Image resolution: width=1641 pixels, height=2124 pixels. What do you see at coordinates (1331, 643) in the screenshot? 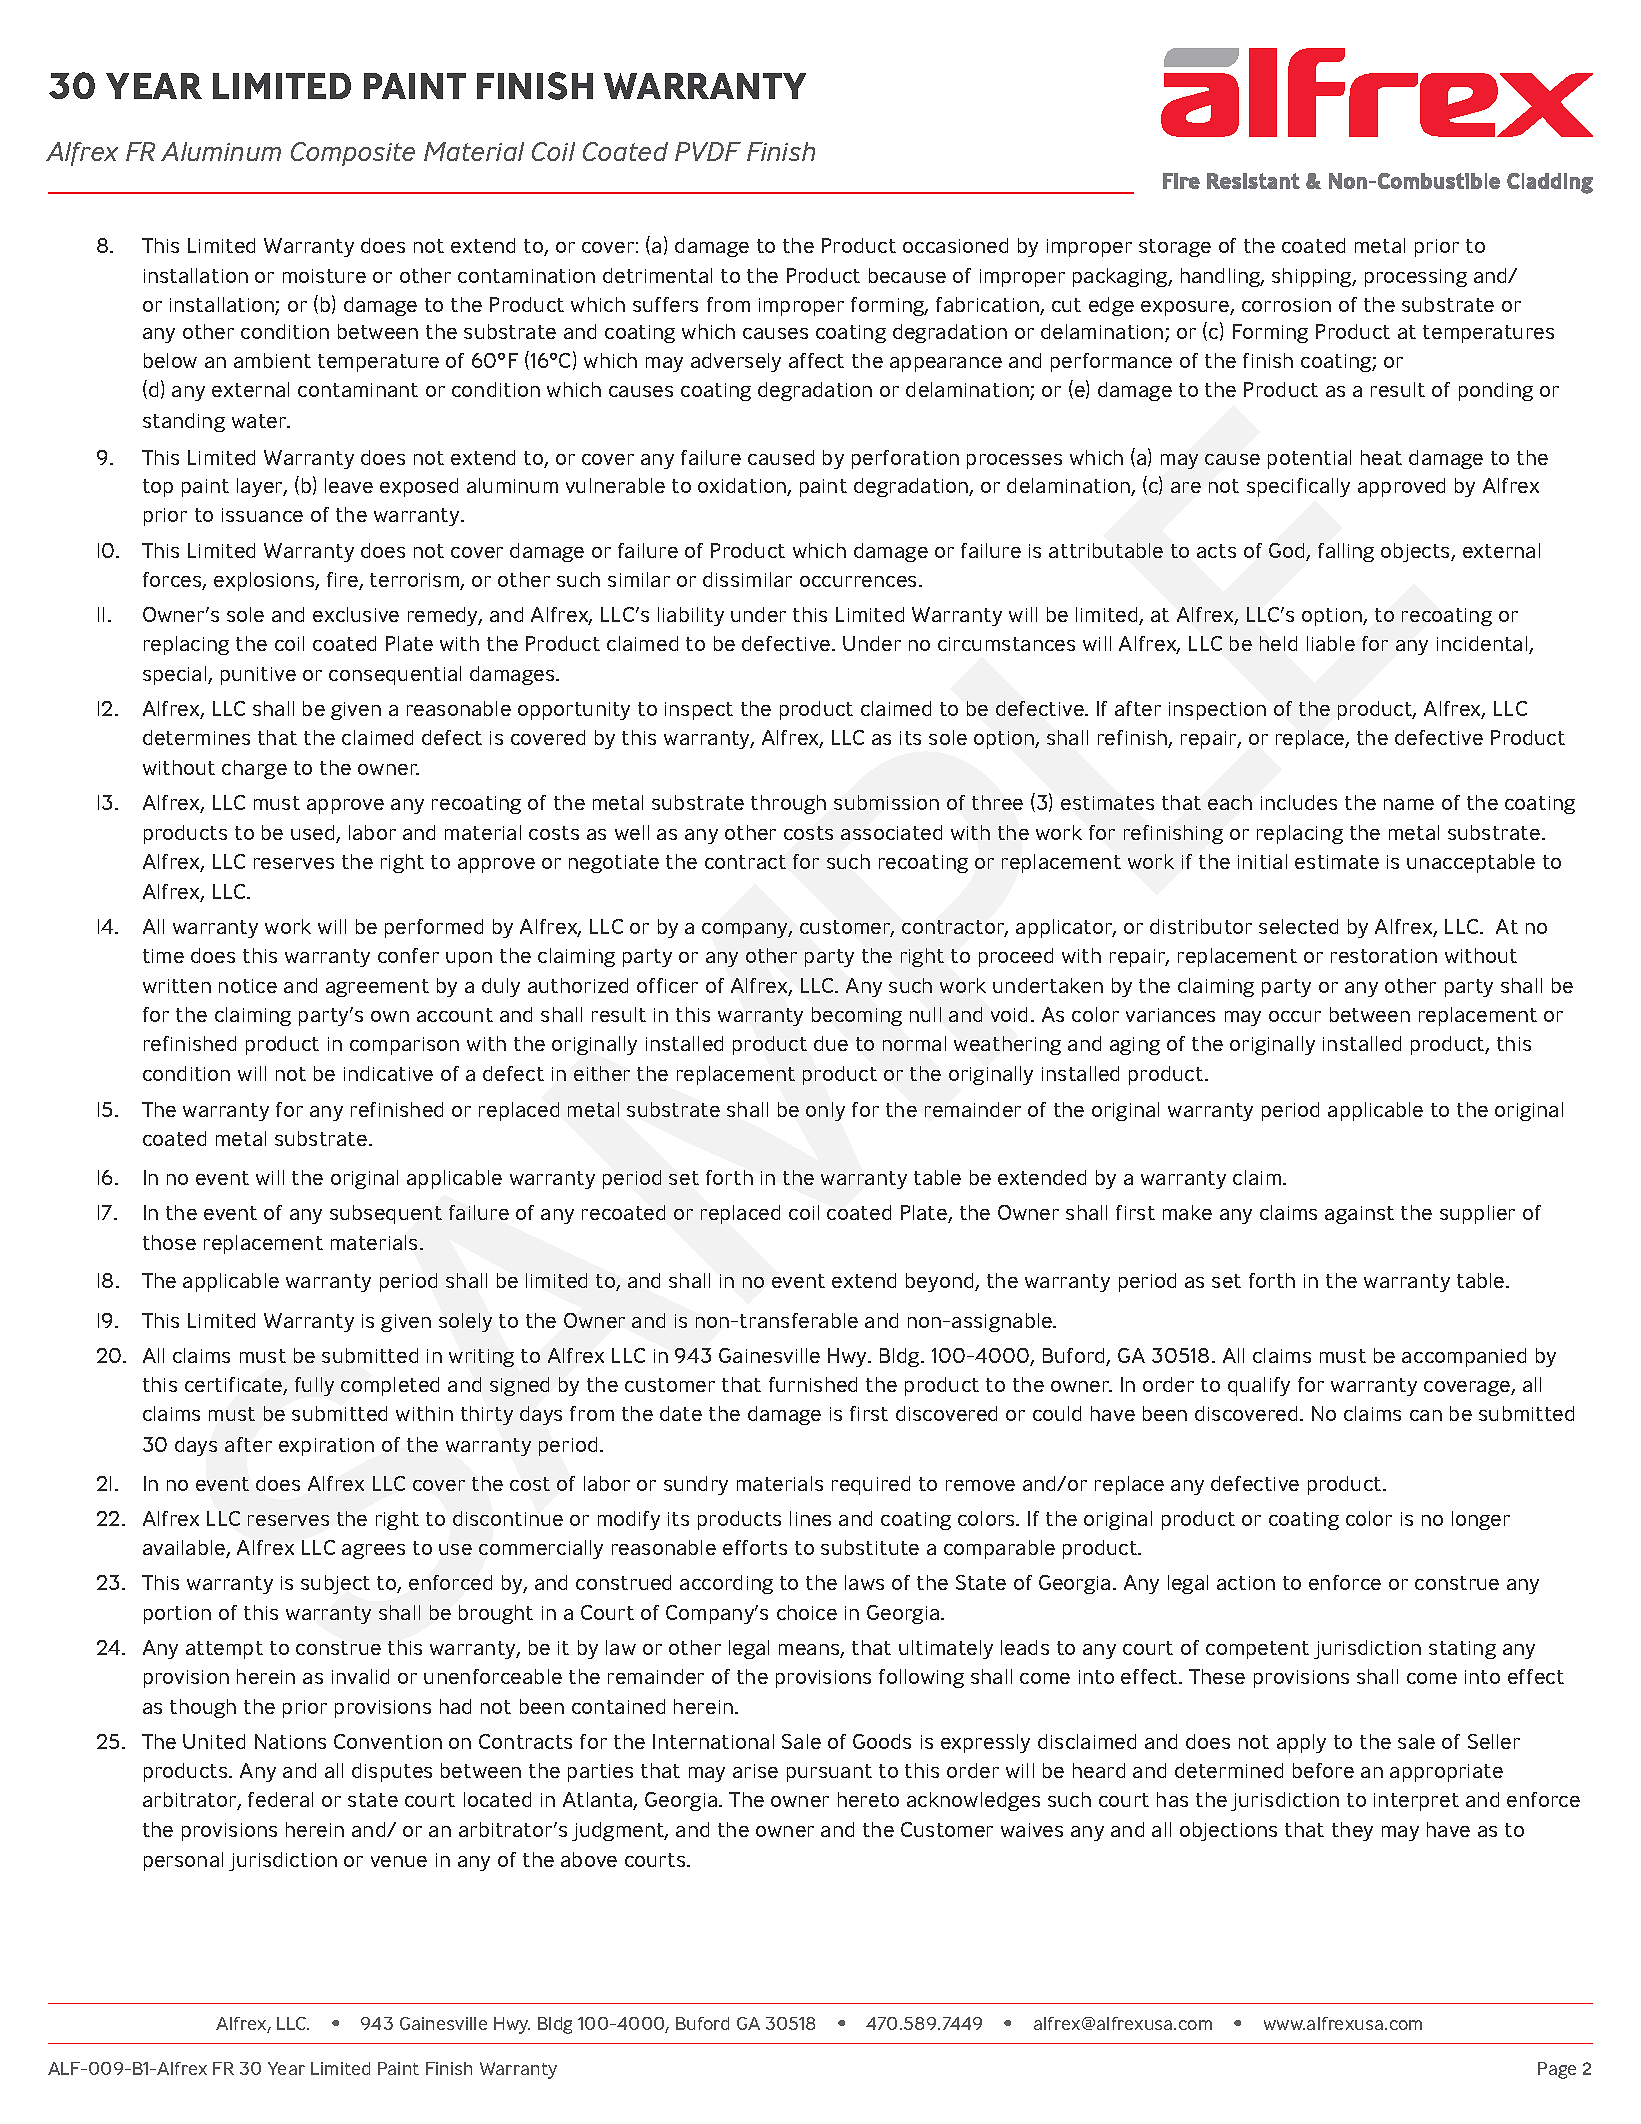
I see `liable` at bounding box center [1331, 643].
